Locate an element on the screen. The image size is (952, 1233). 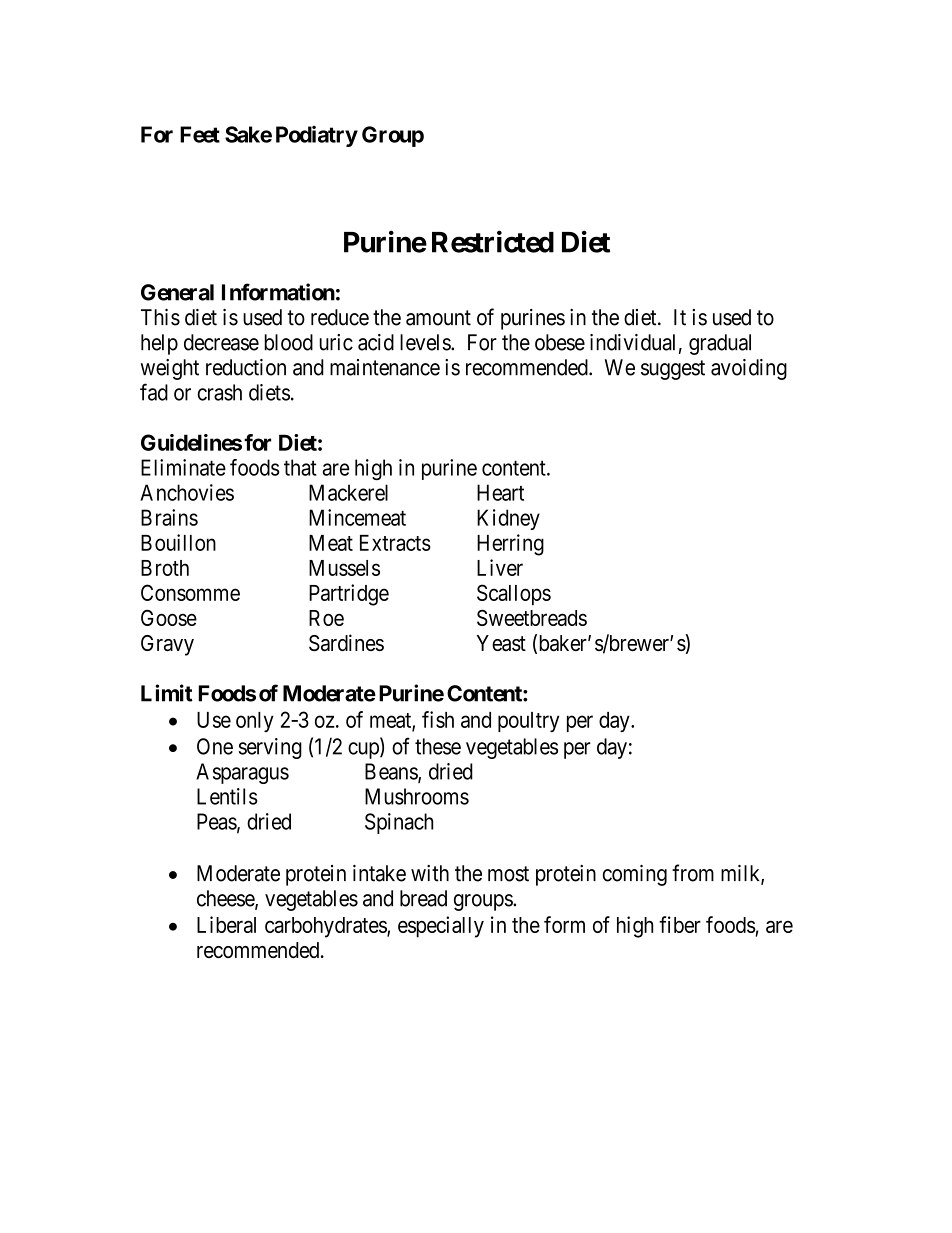
especially is located at coordinates (441, 927).
